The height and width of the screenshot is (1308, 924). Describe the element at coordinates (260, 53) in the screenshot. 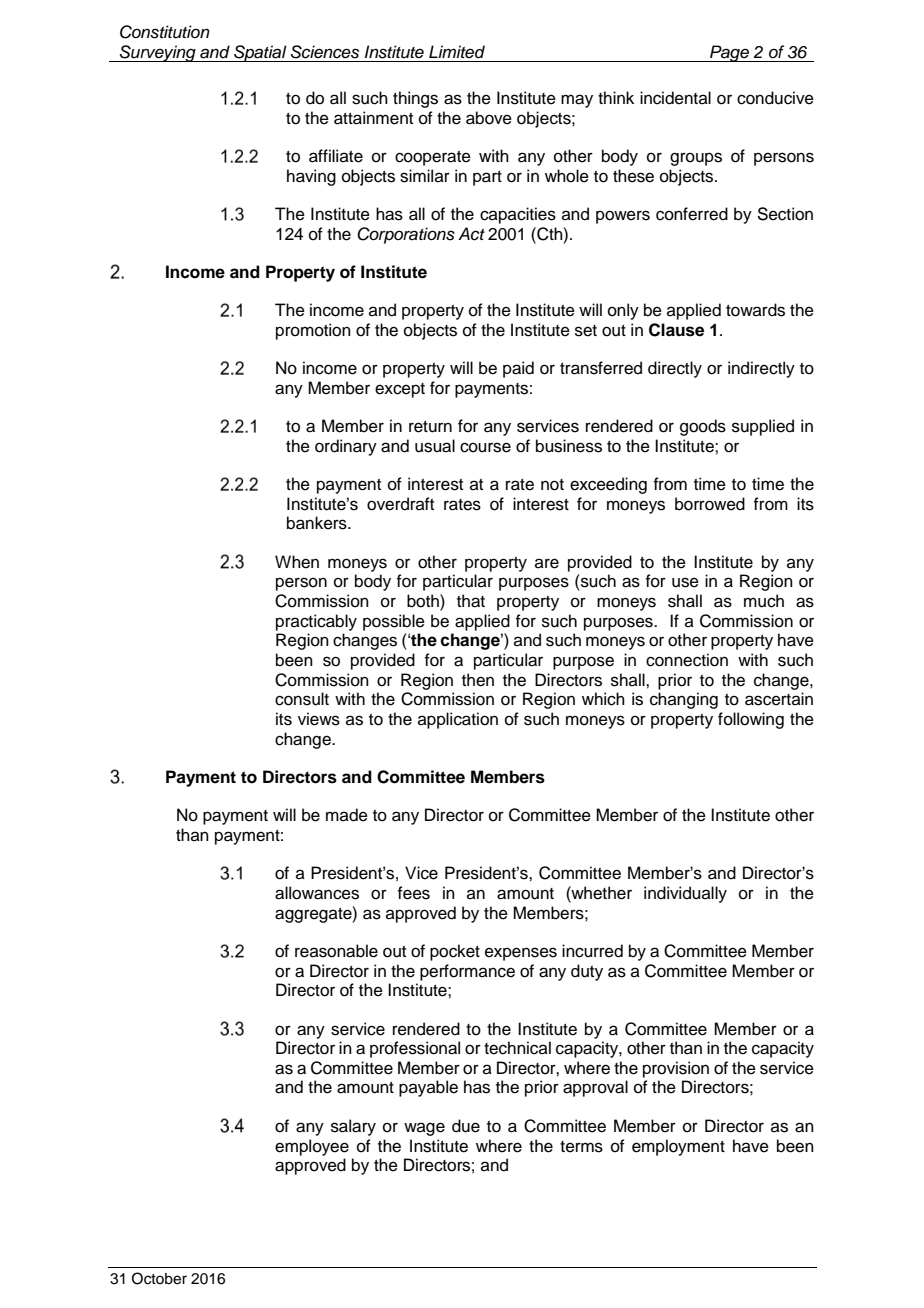

I see `Spatial` at that location.
